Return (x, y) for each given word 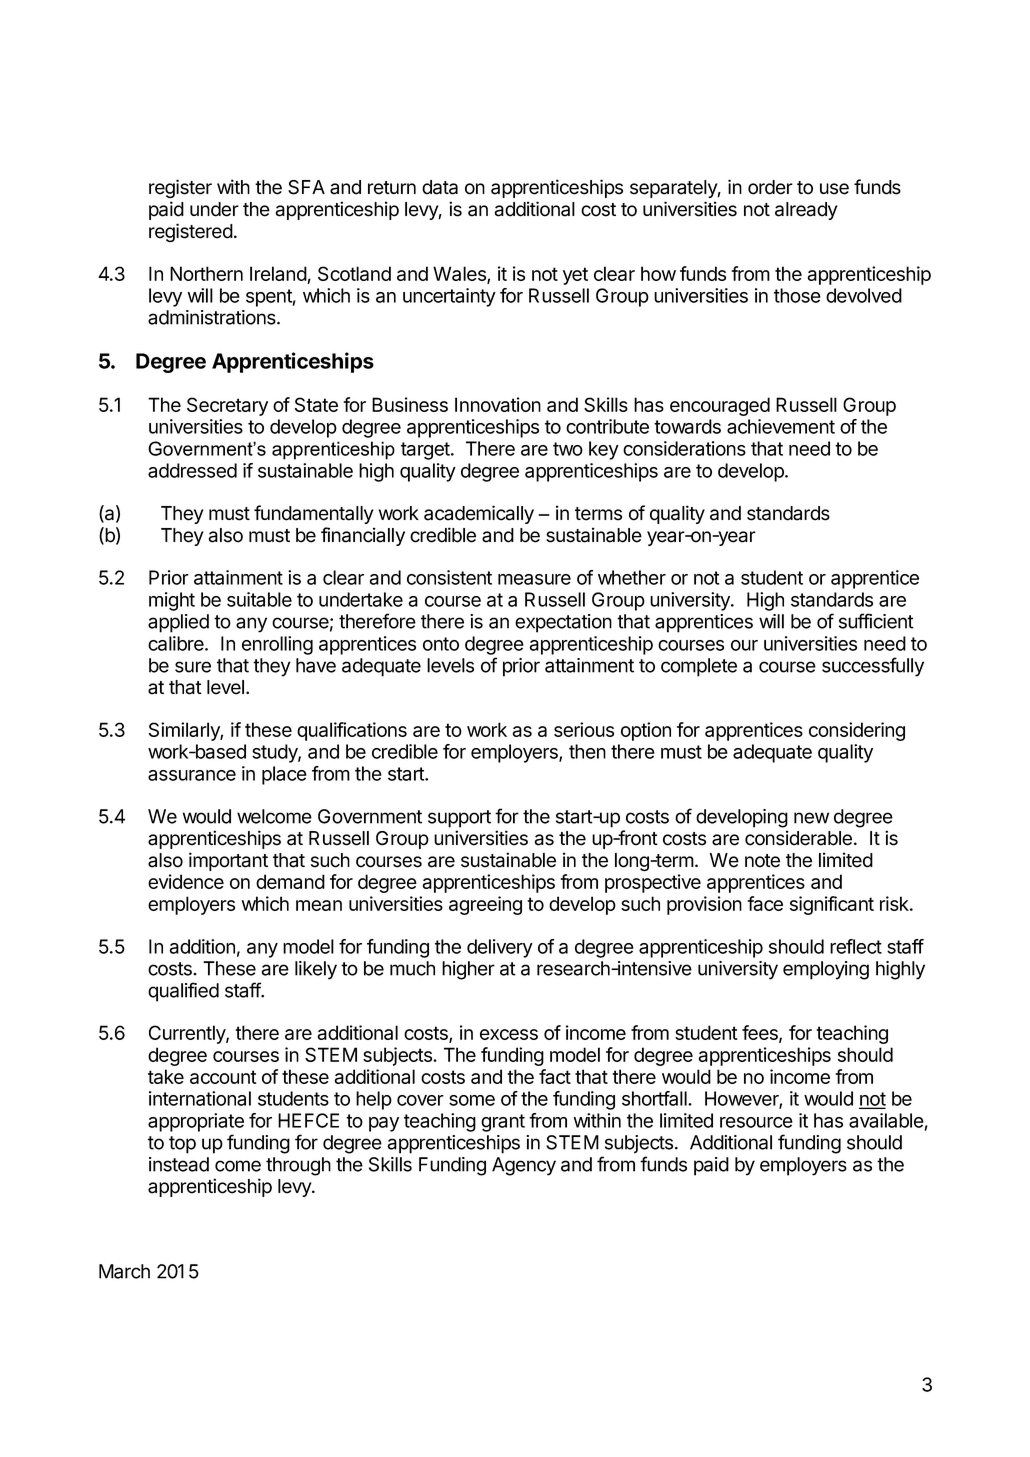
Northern (206, 273)
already (806, 211)
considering (857, 731)
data (440, 187)
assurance (192, 775)
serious (584, 729)
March (124, 1271)
